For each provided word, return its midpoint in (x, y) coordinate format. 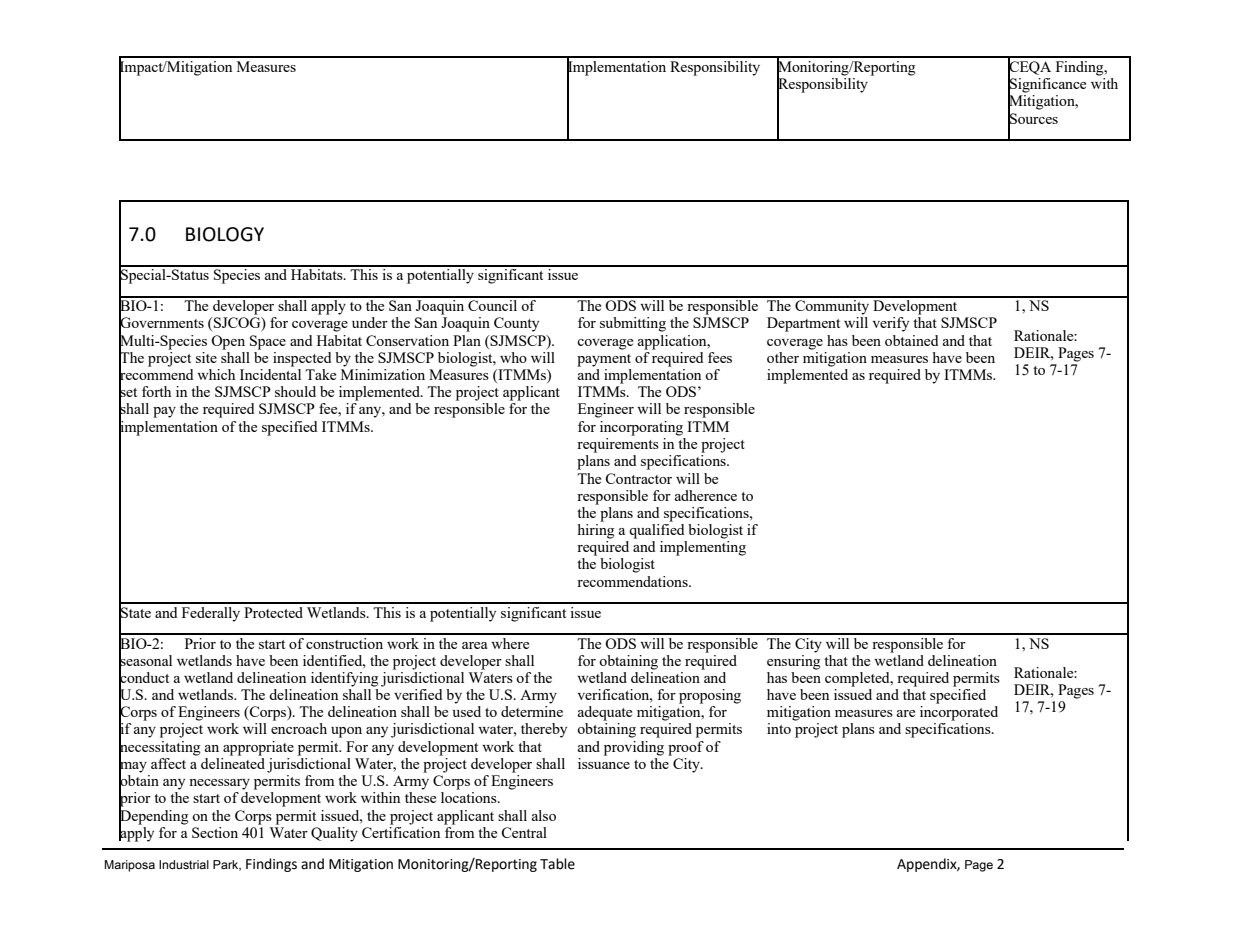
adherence (706, 495)
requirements (618, 444)
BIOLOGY (225, 234)
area (475, 645)
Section (215, 832)
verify (890, 324)
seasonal (145, 660)
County (516, 324)
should (295, 391)
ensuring (794, 661)
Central (524, 832)
